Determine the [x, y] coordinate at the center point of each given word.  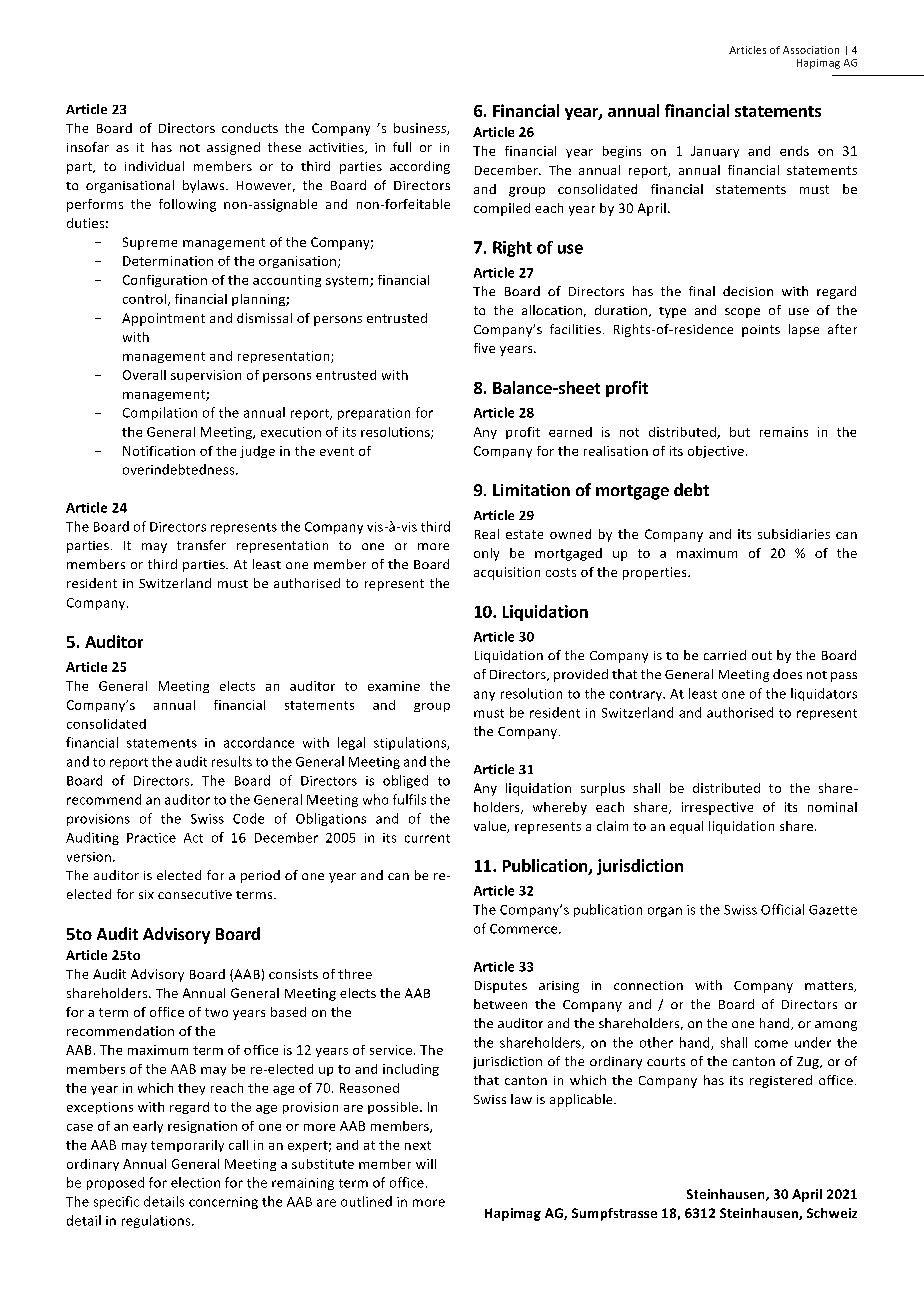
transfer [201, 545]
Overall [144, 375]
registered [781, 1081]
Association [811, 50]
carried [725, 655]
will [426, 1164]
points [761, 331]
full [402, 147]
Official [782, 909]
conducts [250, 128]
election [195, 1182]
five [484, 348]
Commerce [525, 929]
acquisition [507, 573]
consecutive [195, 894]
